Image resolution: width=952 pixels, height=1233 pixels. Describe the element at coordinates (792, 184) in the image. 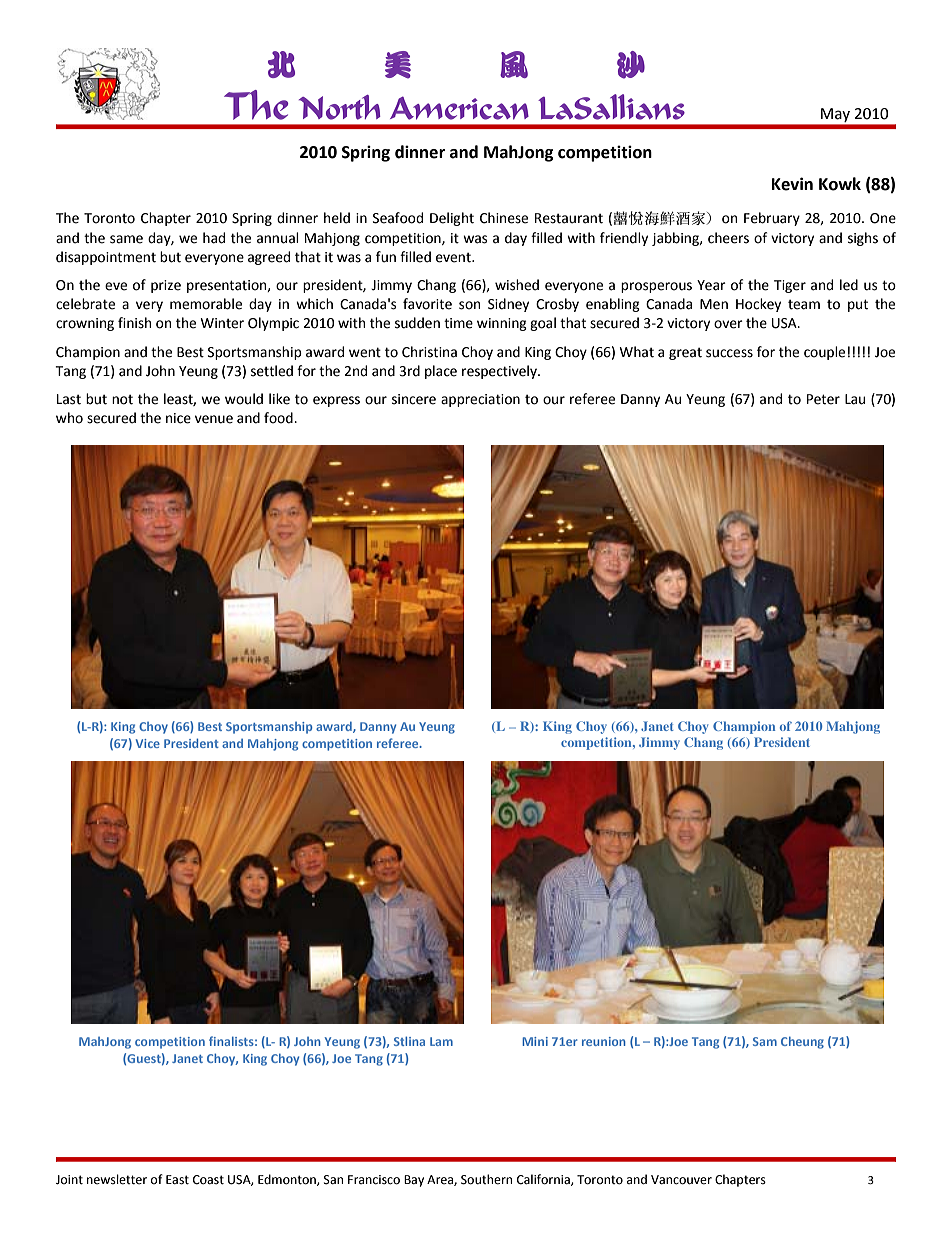

I see `Kevin` at that location.
